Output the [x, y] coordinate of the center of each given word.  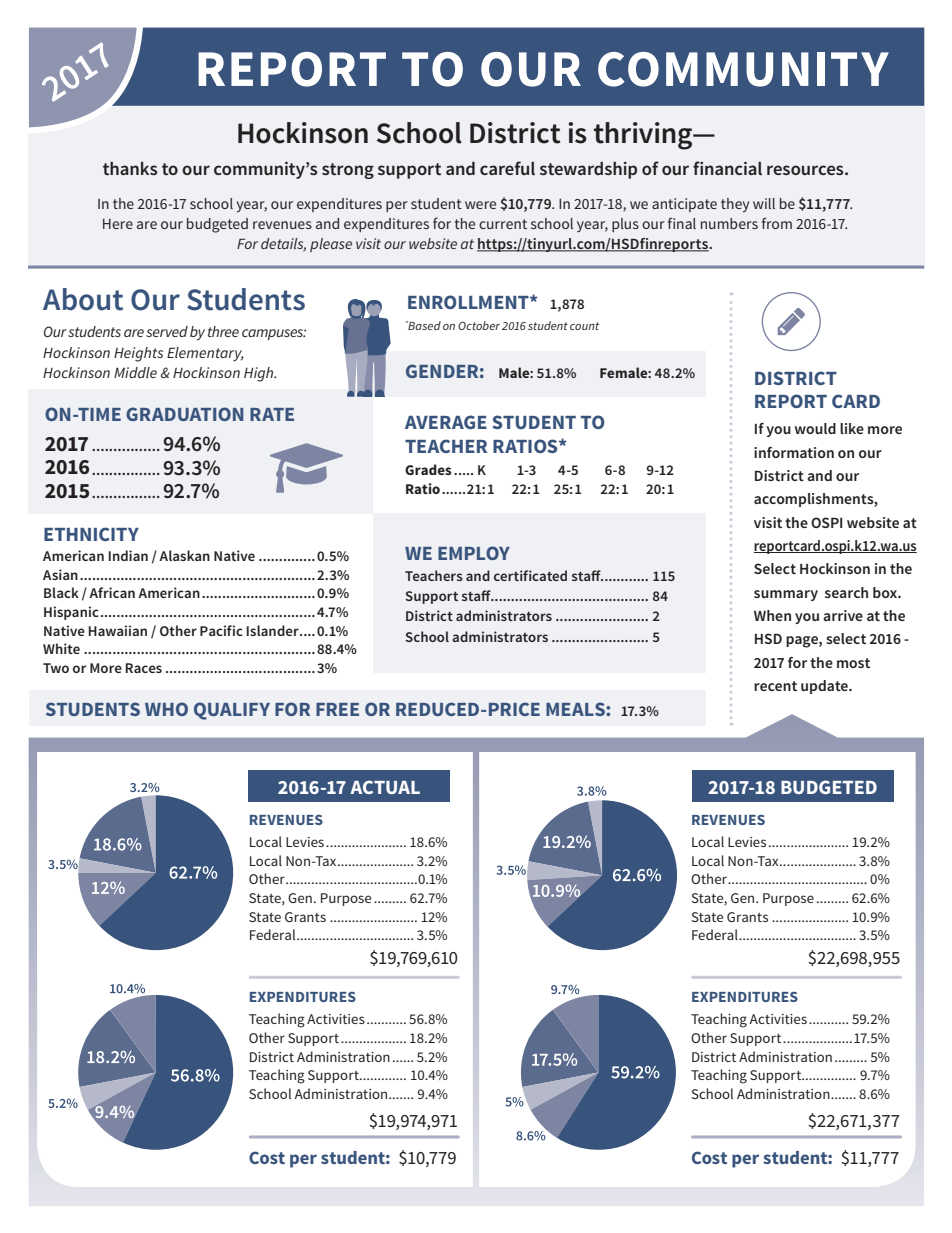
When [772, 615]
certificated [530, 575]
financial [727, 168]
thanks [130, 168]
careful [507, 168]
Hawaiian [117, 630]
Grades [428, 469]
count [584, 326]
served [167, 331]
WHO [166, 709]
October [479, 325]
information [794, 452]
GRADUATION [184, 414]
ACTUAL [385, 787]
